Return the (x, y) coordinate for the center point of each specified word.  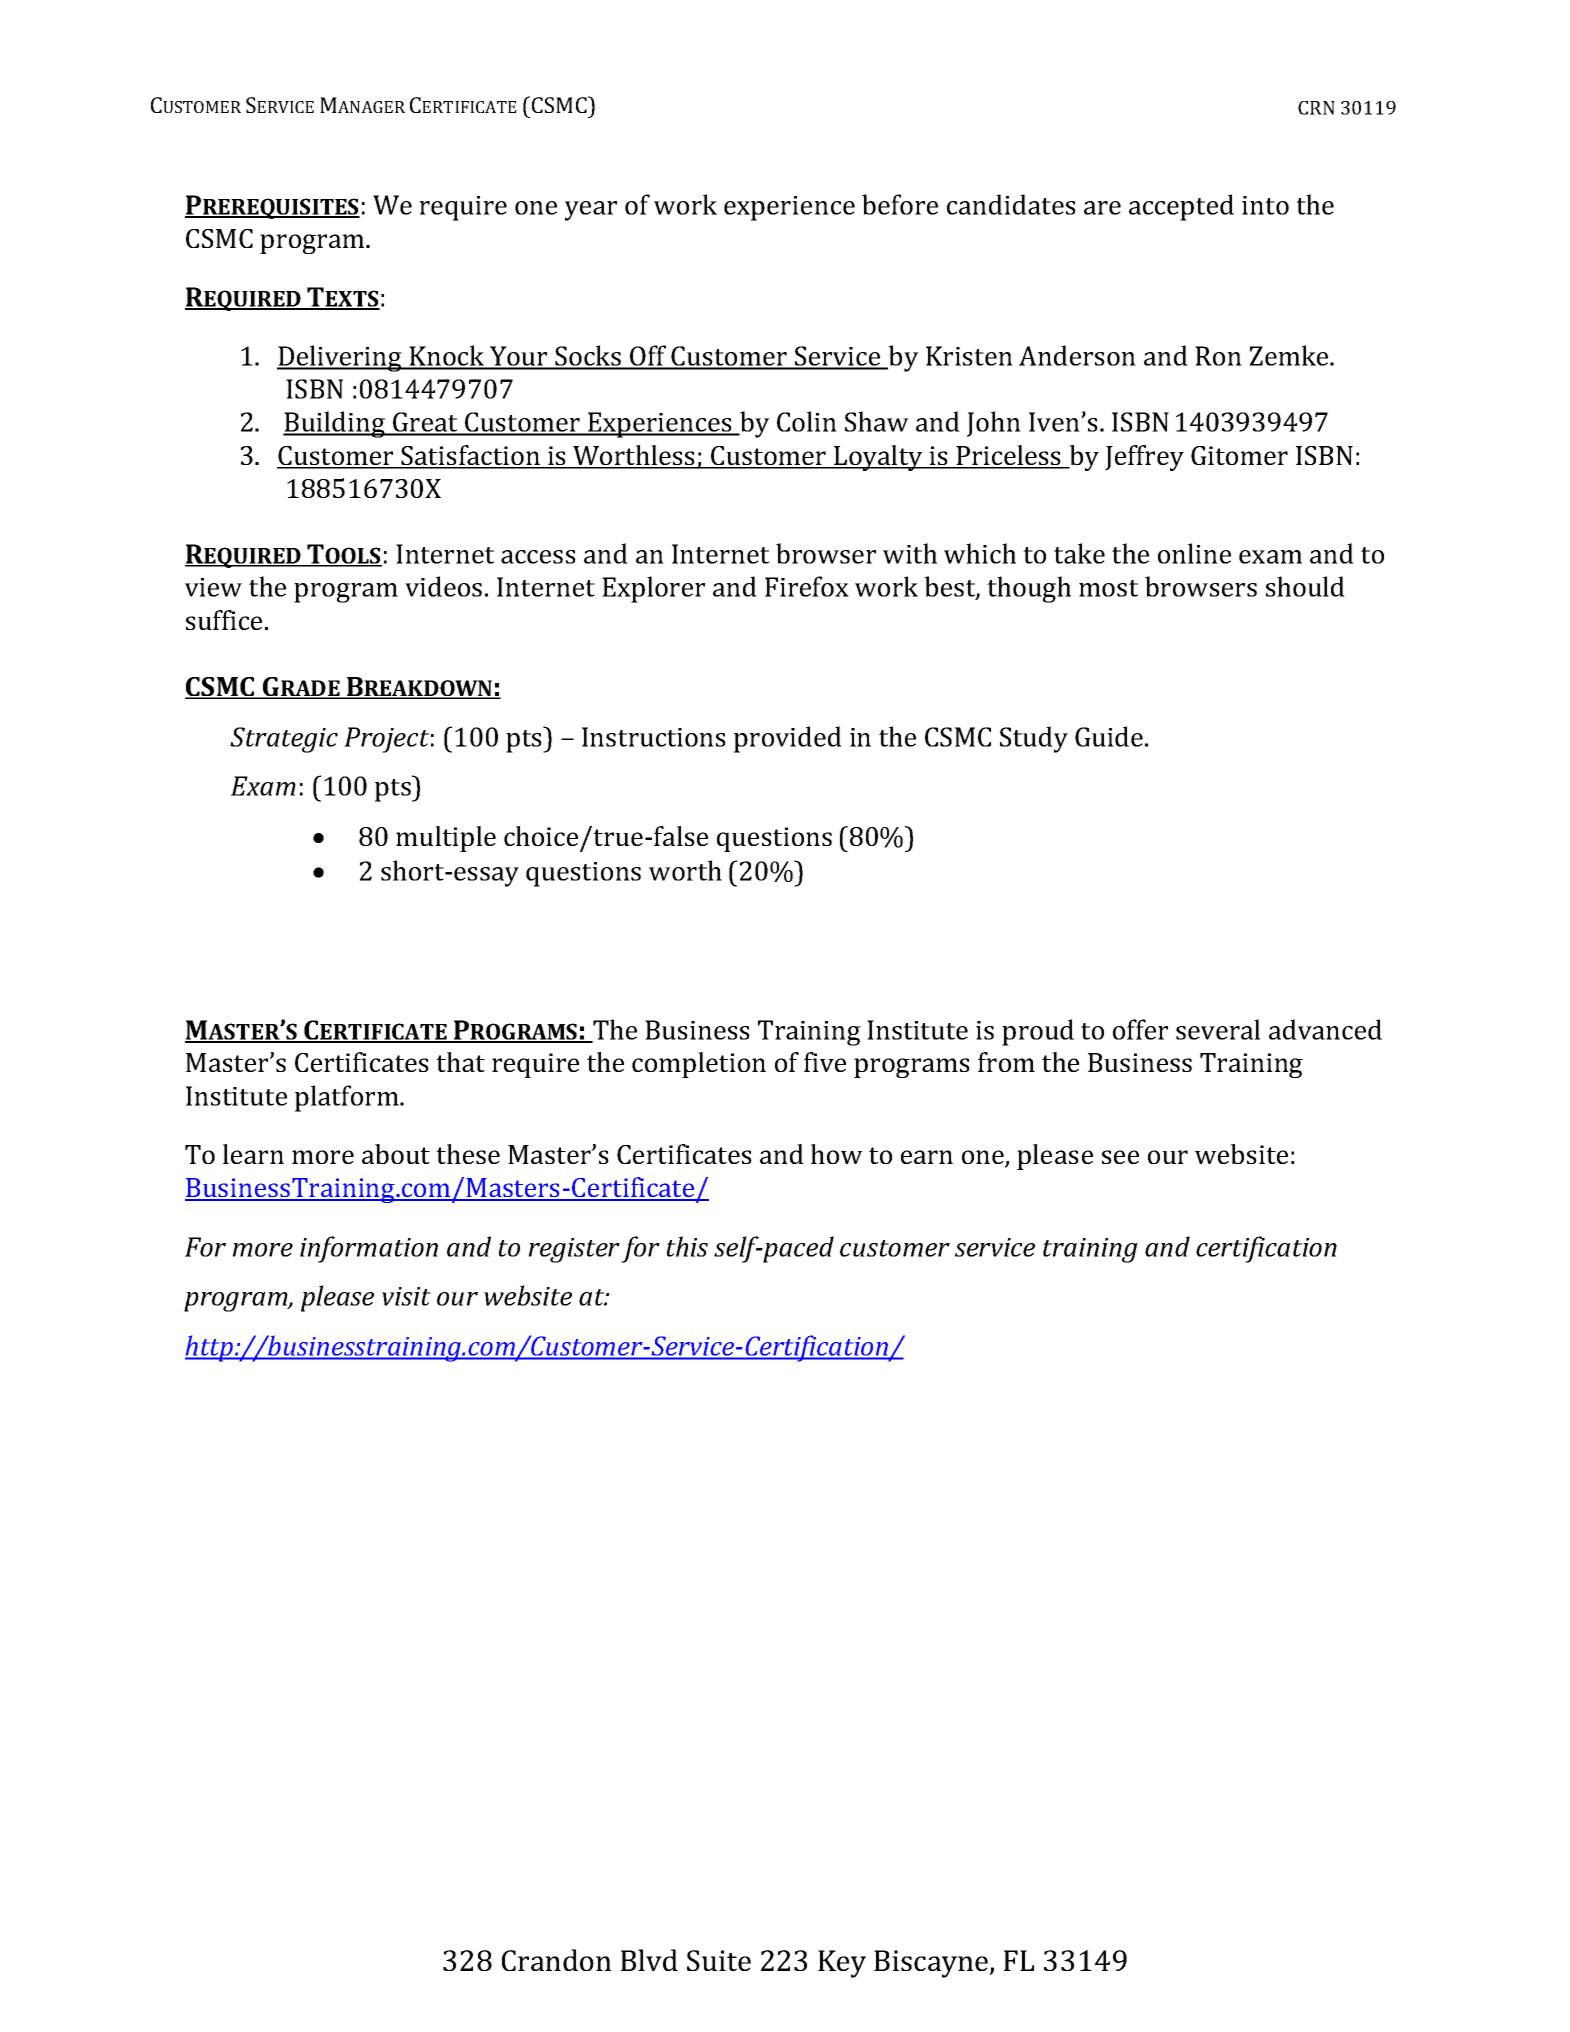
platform (348, 1098)
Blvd (649, 1960)
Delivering (340, 358)
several (1218, 1029)
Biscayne (932, 1964)
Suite (719, 1960)
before (900, 204)
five (825, 1062)
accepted (1181, 207)
